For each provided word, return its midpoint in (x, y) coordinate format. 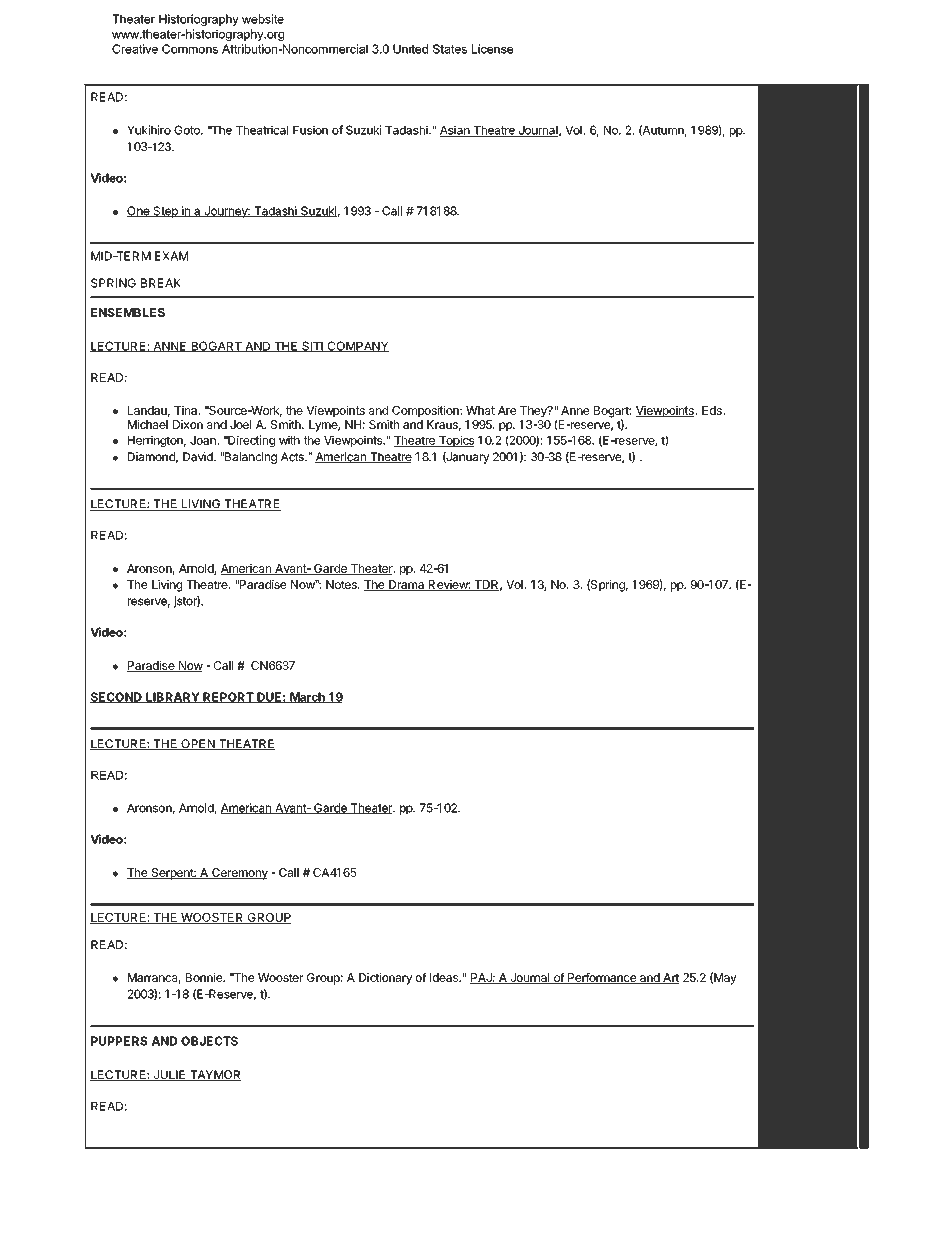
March (307, 697)
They (534, 411)
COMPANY (357, 346)
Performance (602, 978)
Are (507, 410)
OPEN (198, 744)
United (410, 49)
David (199, 457)
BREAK (161, 283)
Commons (190, 49)
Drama (407, 585)
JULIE (169, 1075)
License (493, 49)
